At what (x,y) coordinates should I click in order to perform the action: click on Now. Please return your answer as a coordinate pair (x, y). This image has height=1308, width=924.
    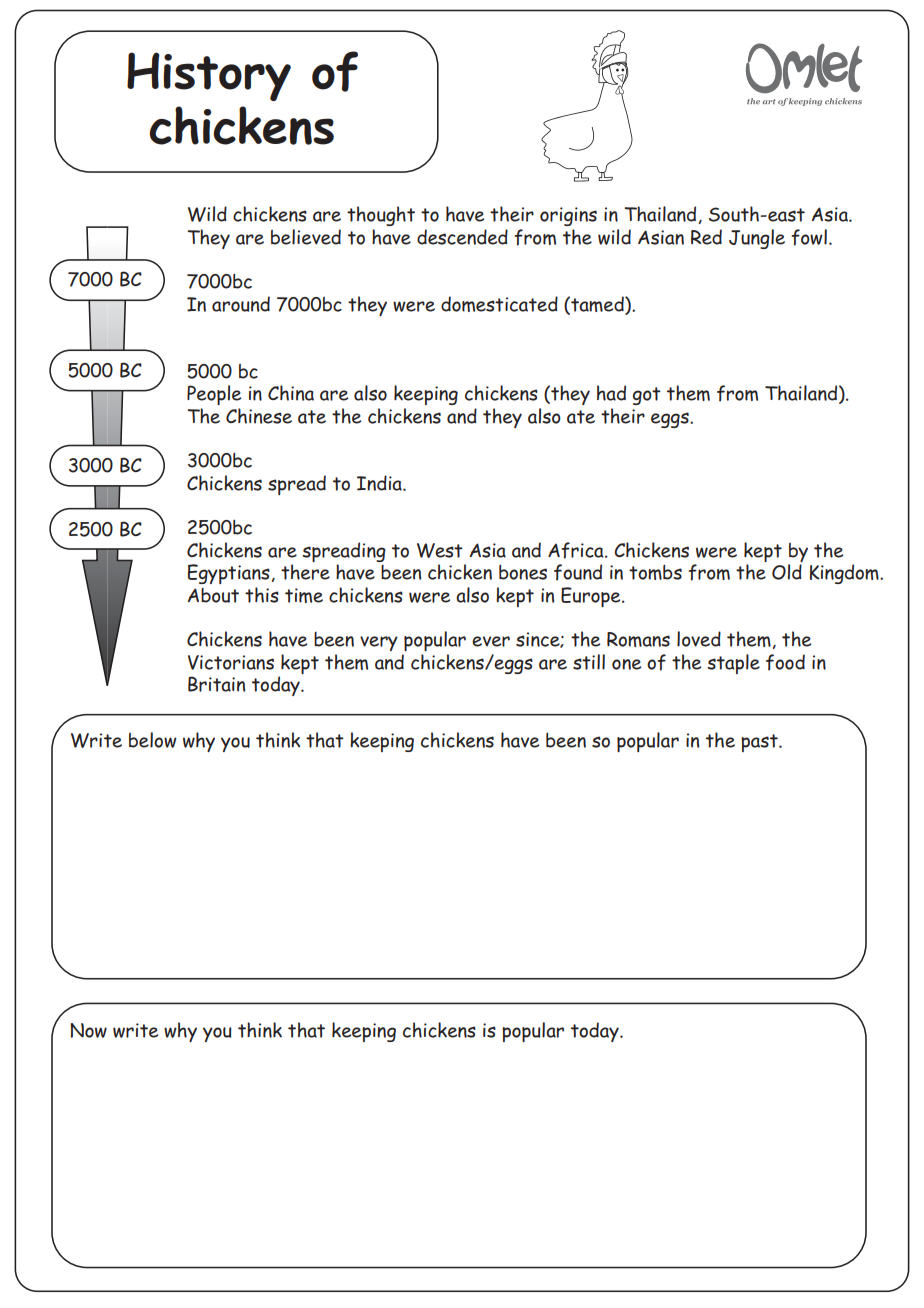
    Looking at the image, I should click on (88, 1030).
